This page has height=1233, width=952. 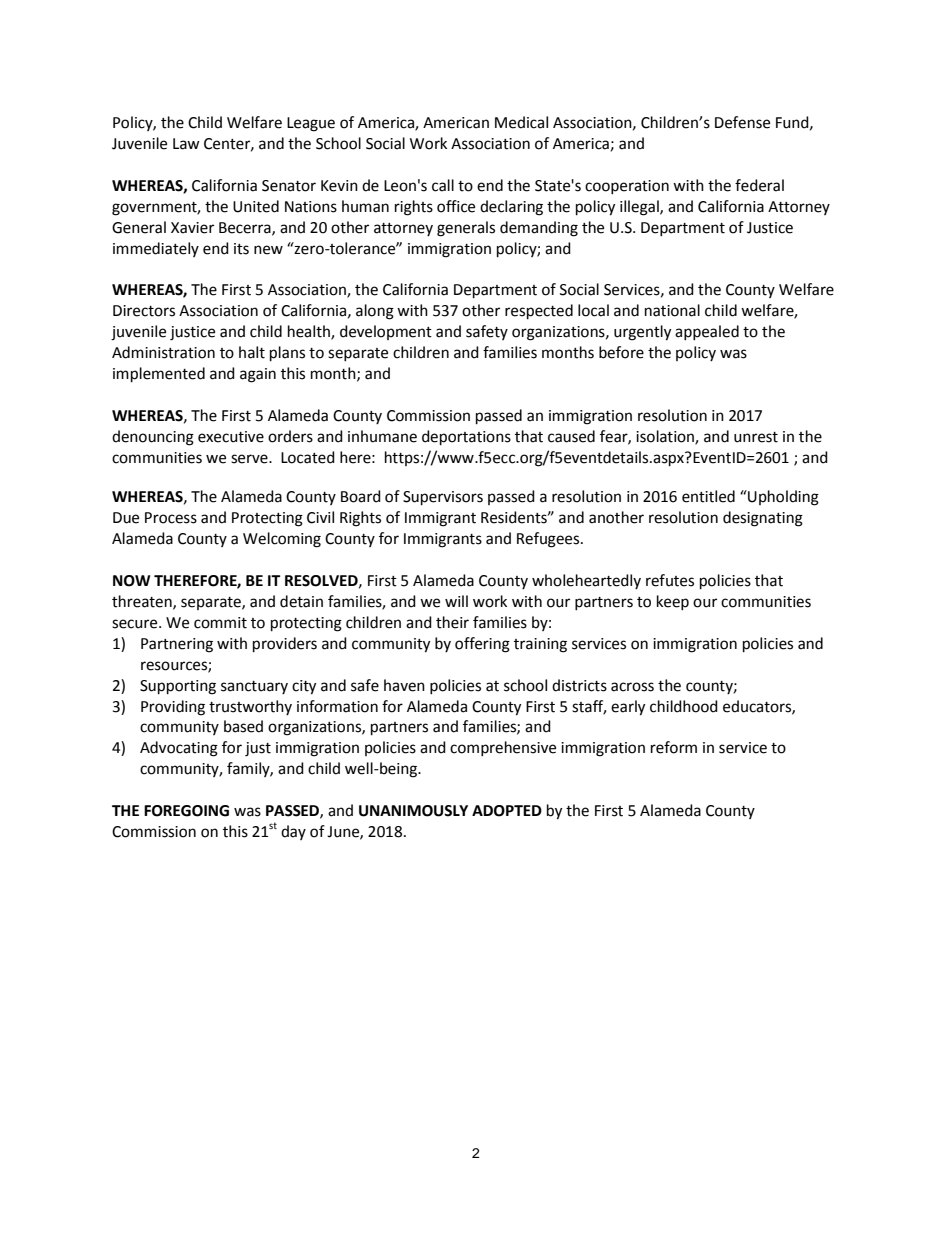 What do you see at coordinates (144, 311) in the page?
I see `Directors` at bounding box center [144, 311].
